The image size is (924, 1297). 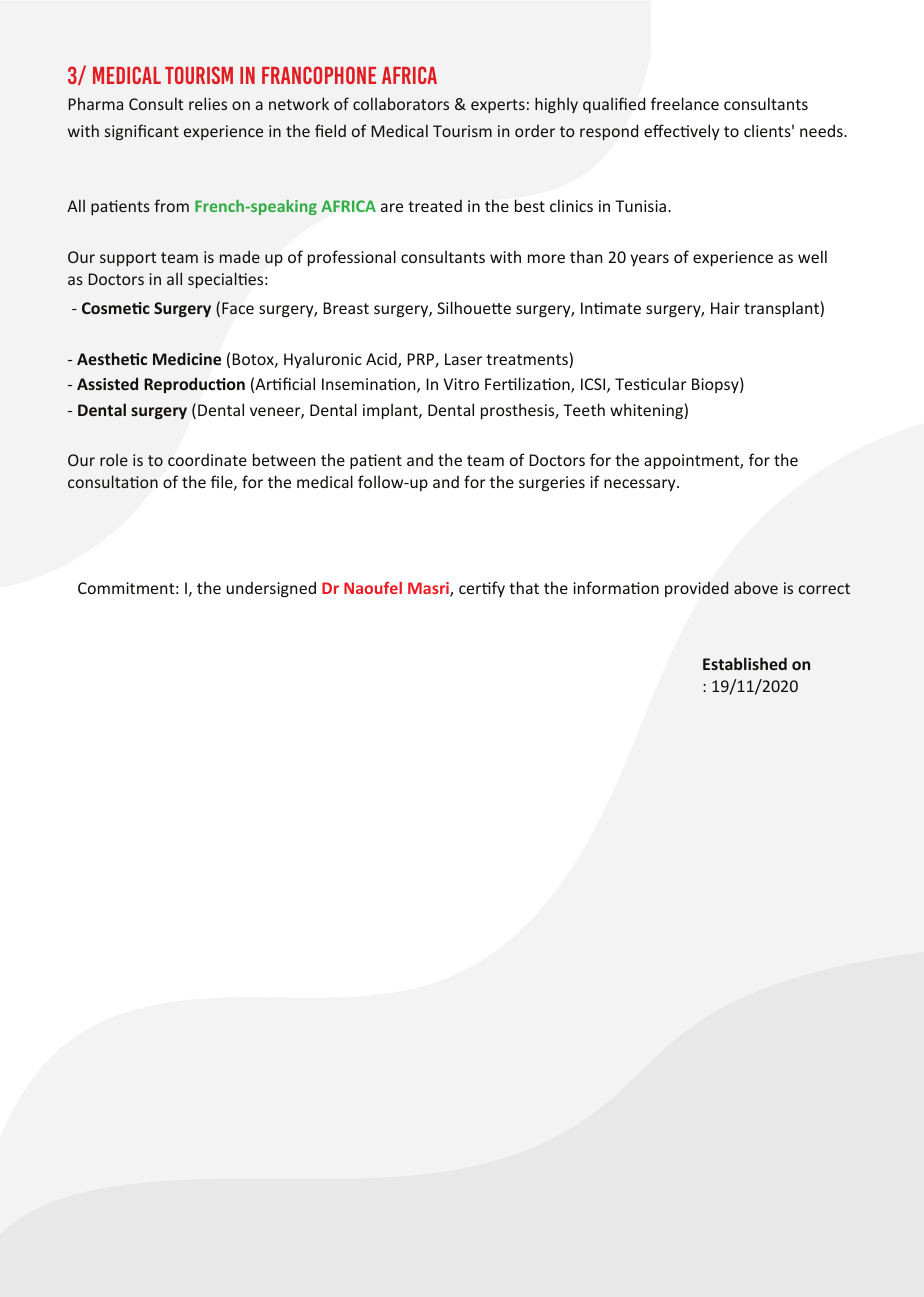 I want to click on Medicine, so click(x=187, y=358).
